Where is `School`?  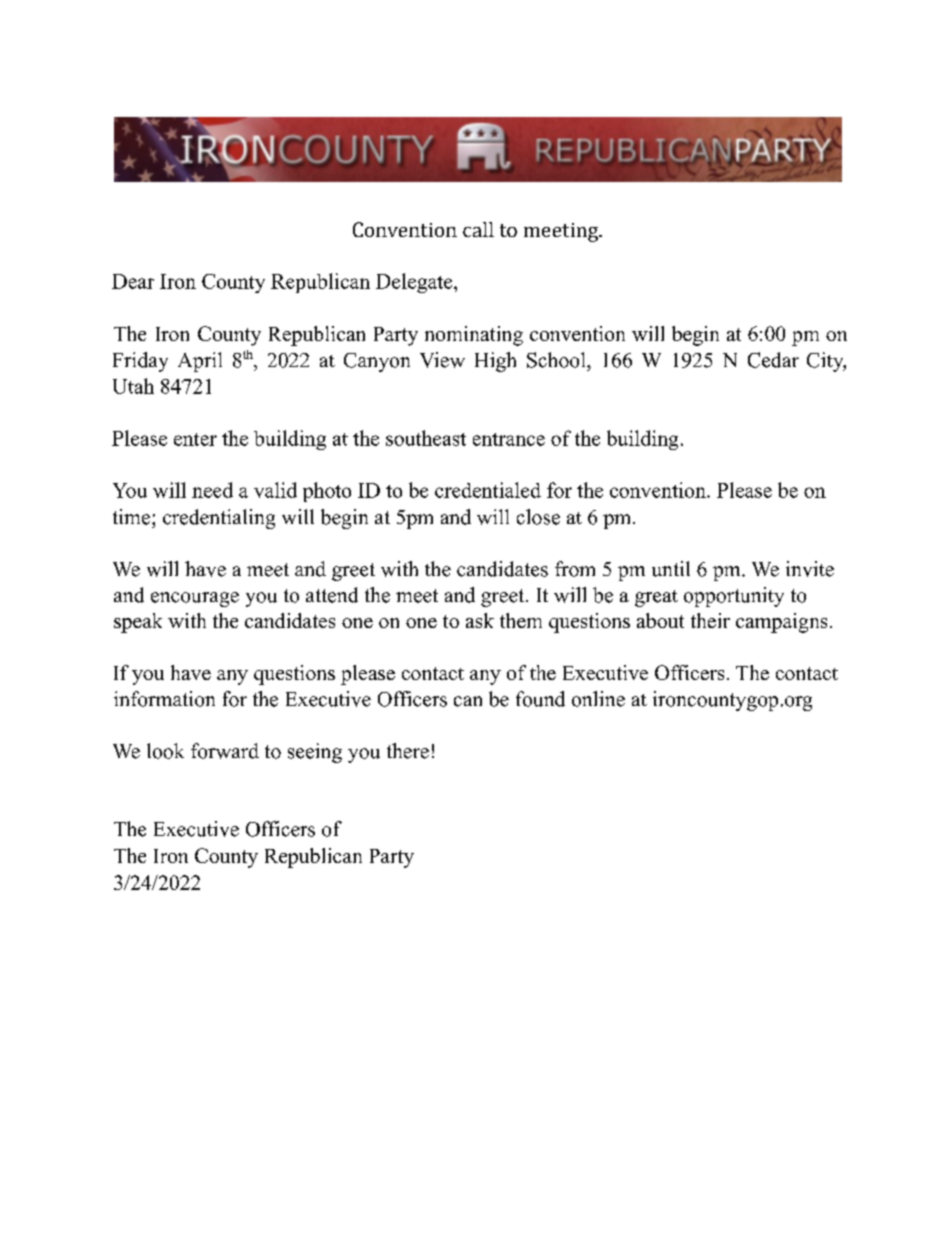 School is located at coordinates (557, 360).
